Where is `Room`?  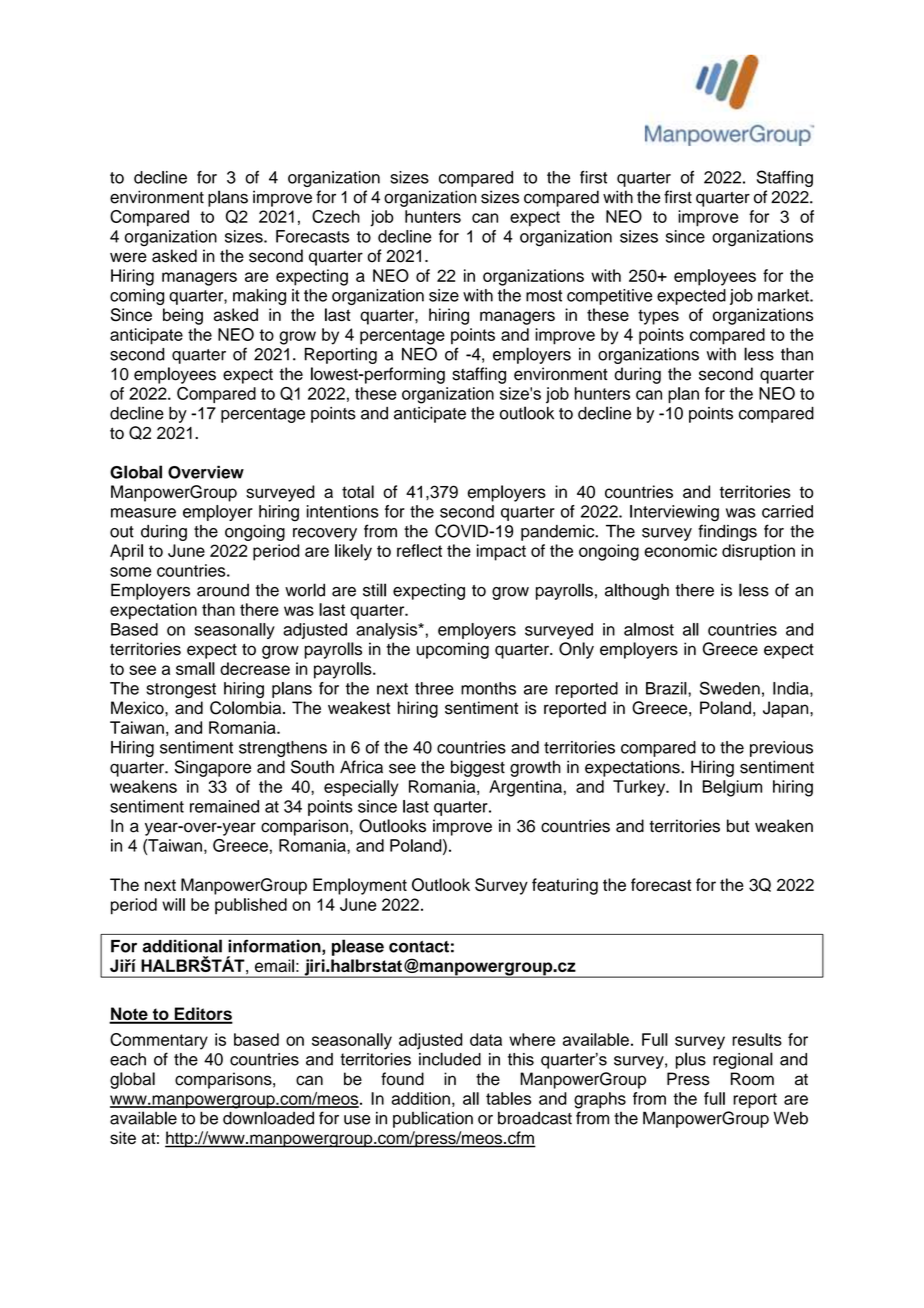 Room is located at coordinates (752, 1079).
